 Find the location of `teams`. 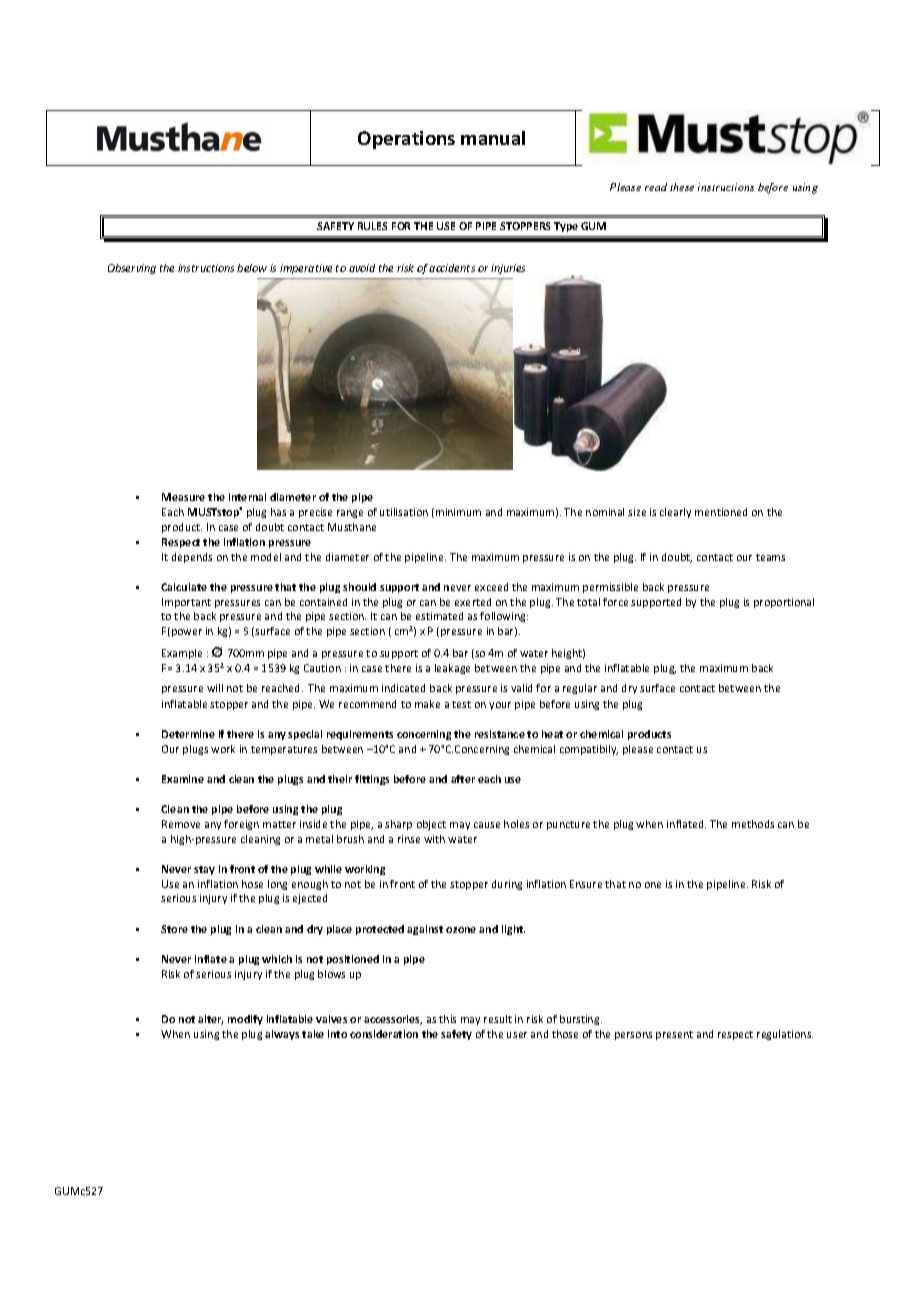

teams is located at coordinates (770, 557).
